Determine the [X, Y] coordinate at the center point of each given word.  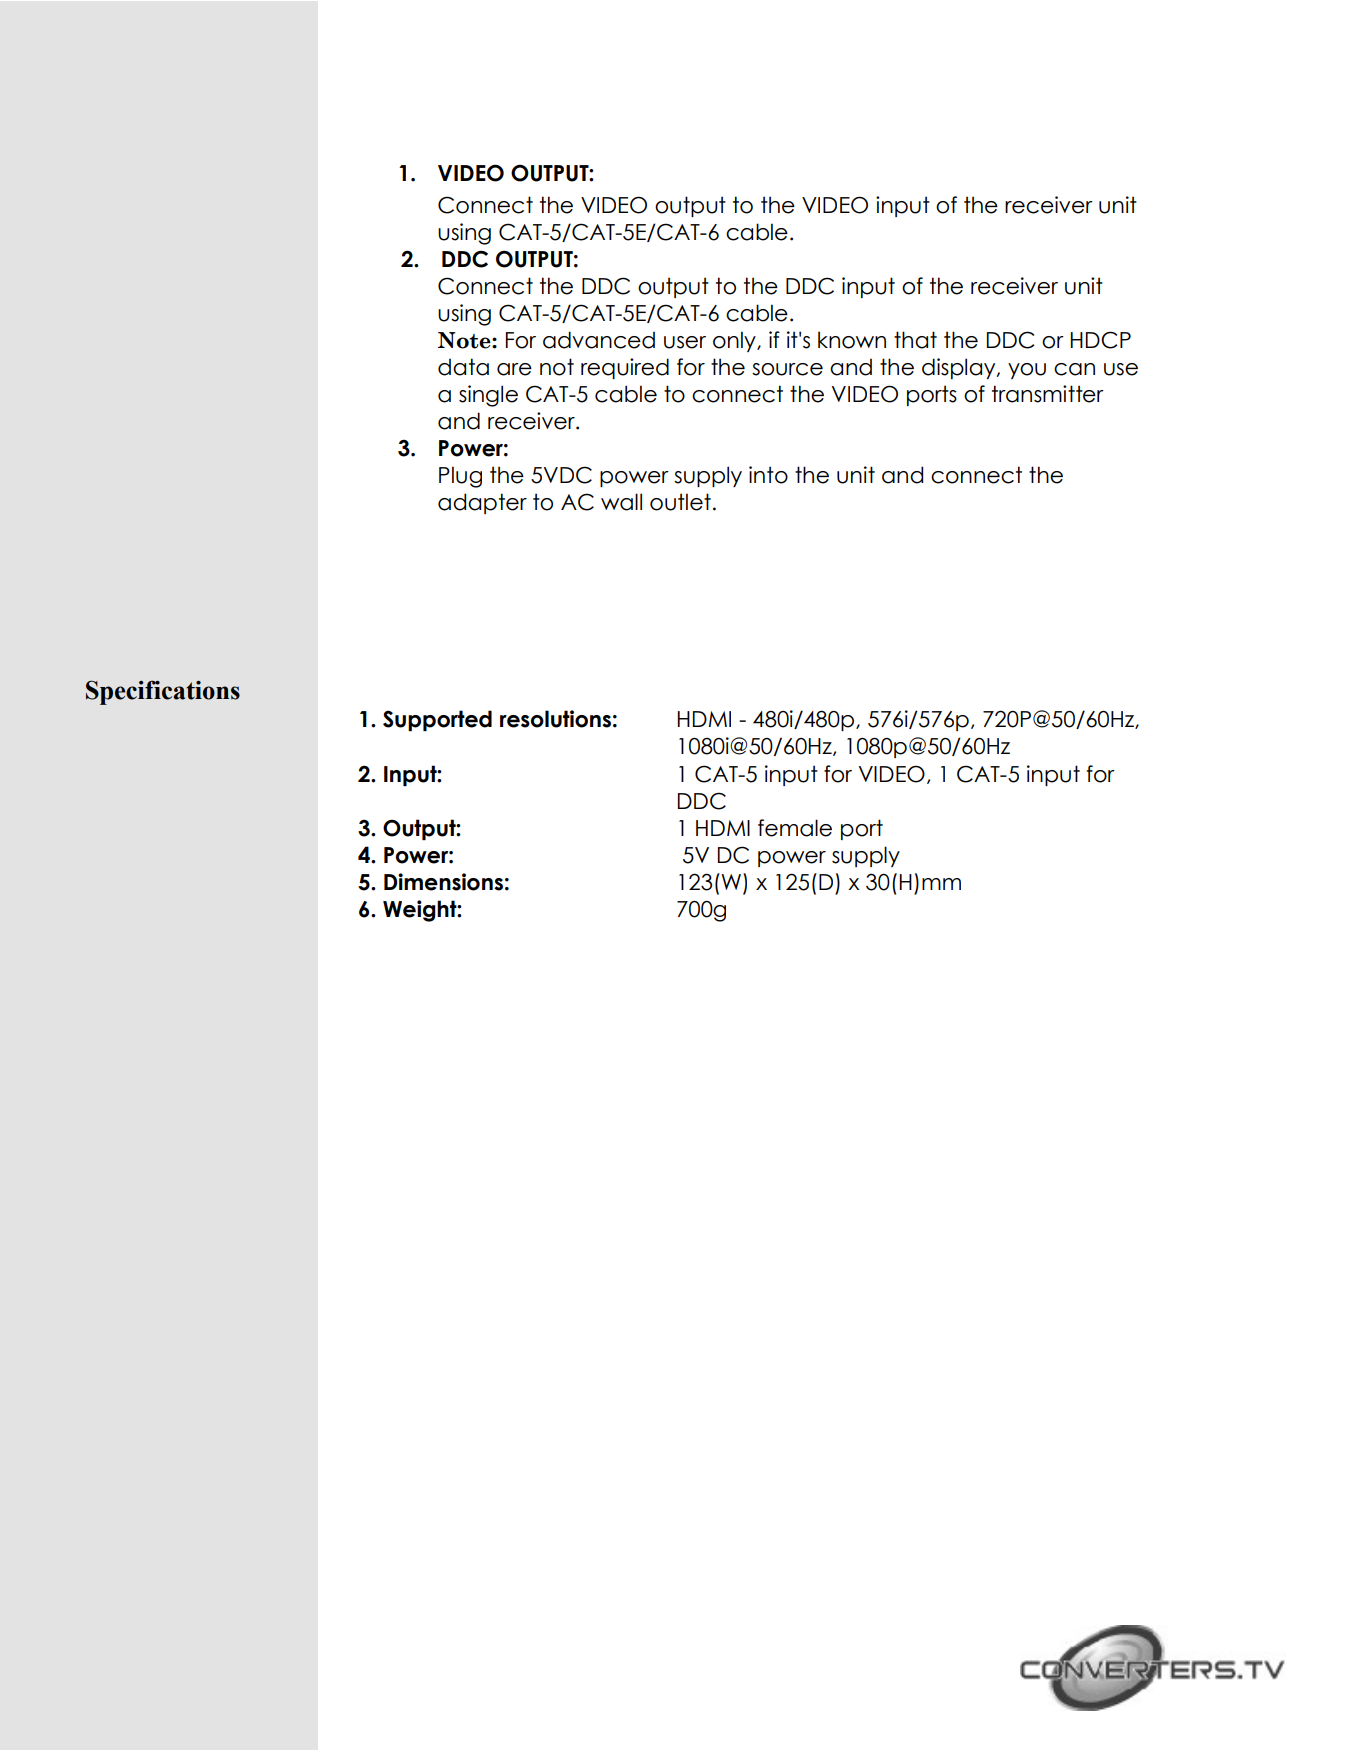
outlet [680, 502]
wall [621, 502]
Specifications [163, 692]
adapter [482, 503]
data [463, 367]
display [960, 368]
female [795, 828]
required [625, 368]
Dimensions [443, 882]
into [768, 475]
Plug [460, 477]
